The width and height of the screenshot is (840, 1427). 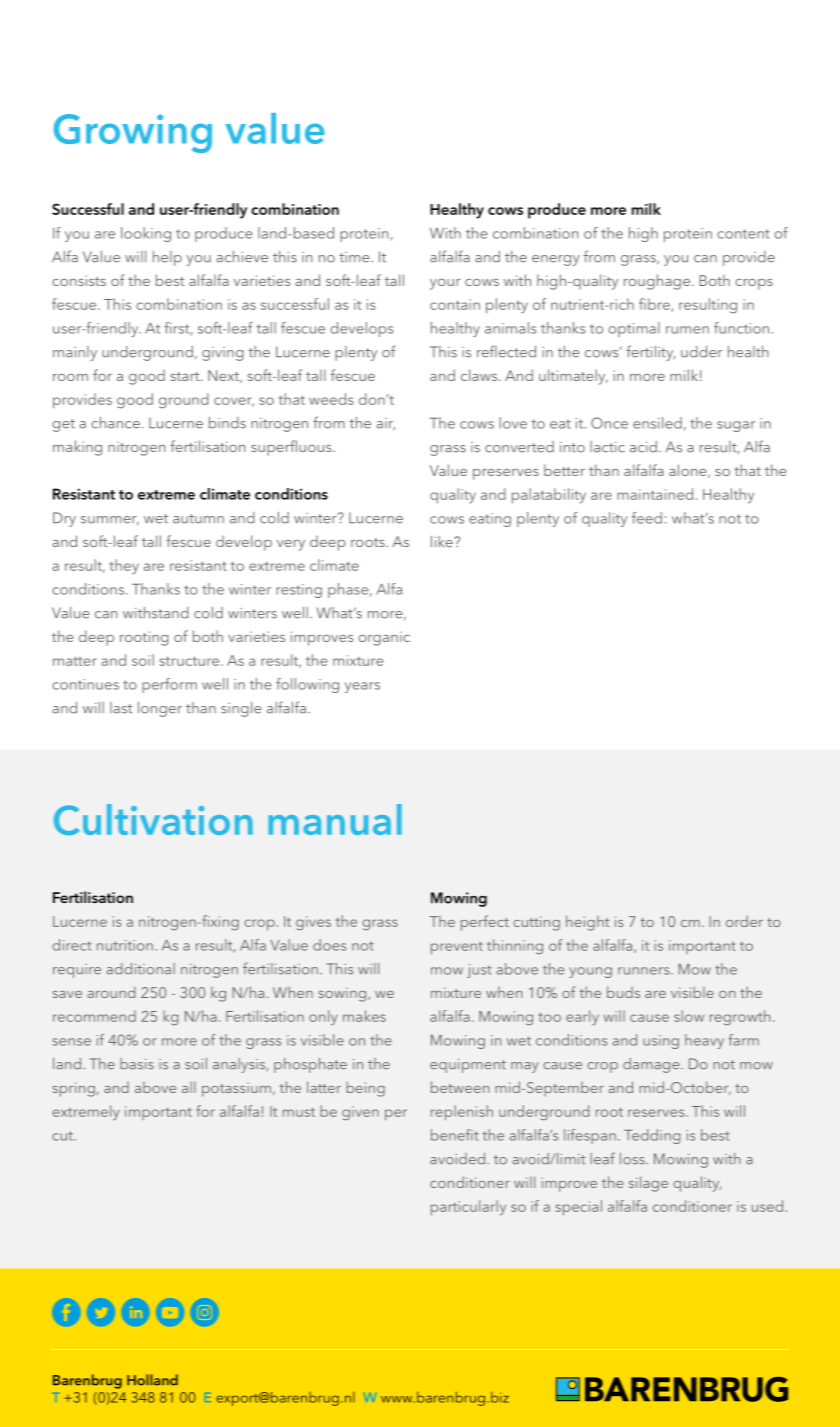 I want to click on summer, so click(x=110, y=520).
